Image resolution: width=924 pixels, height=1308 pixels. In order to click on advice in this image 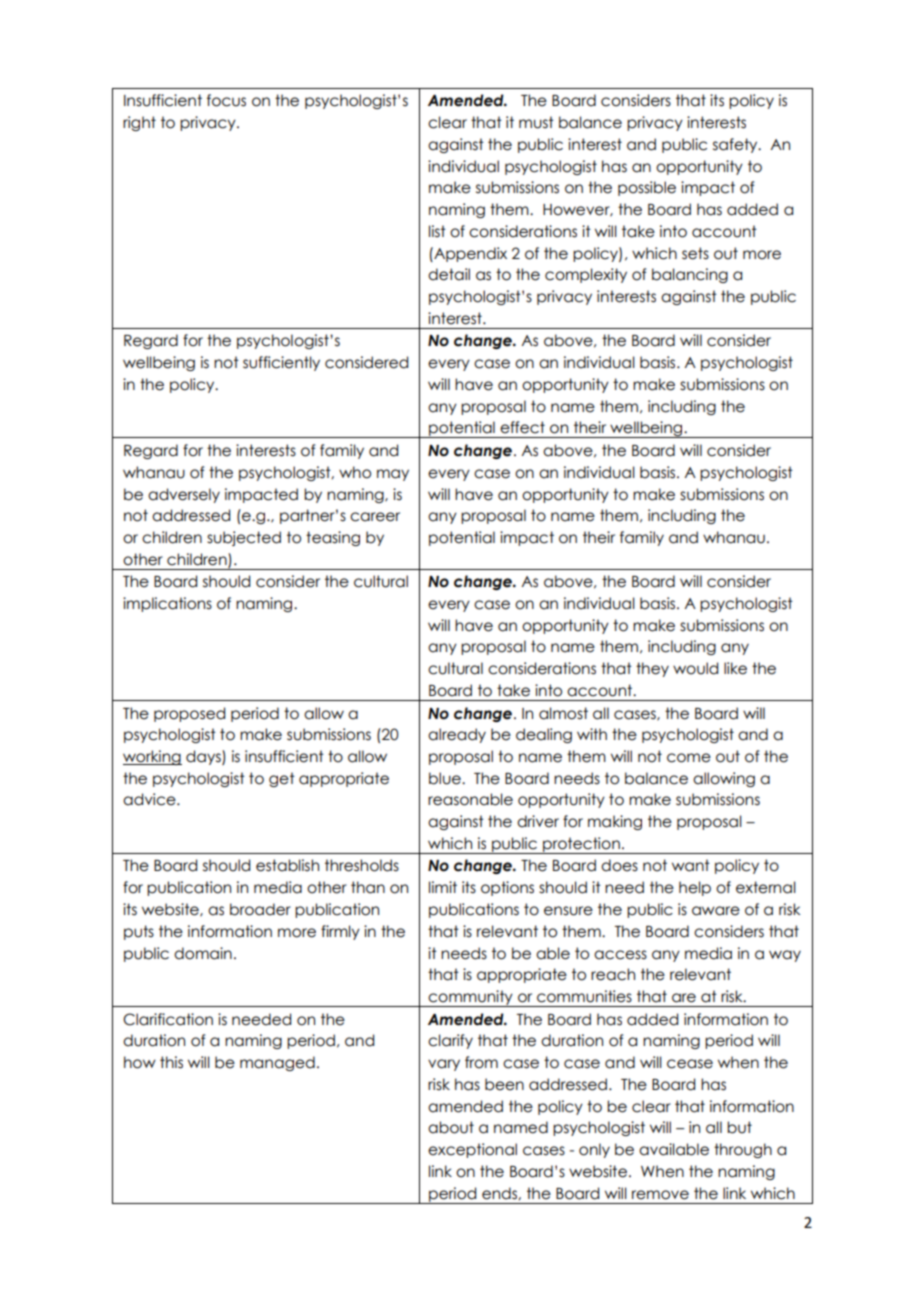, I will do `click(150, 799)`.
